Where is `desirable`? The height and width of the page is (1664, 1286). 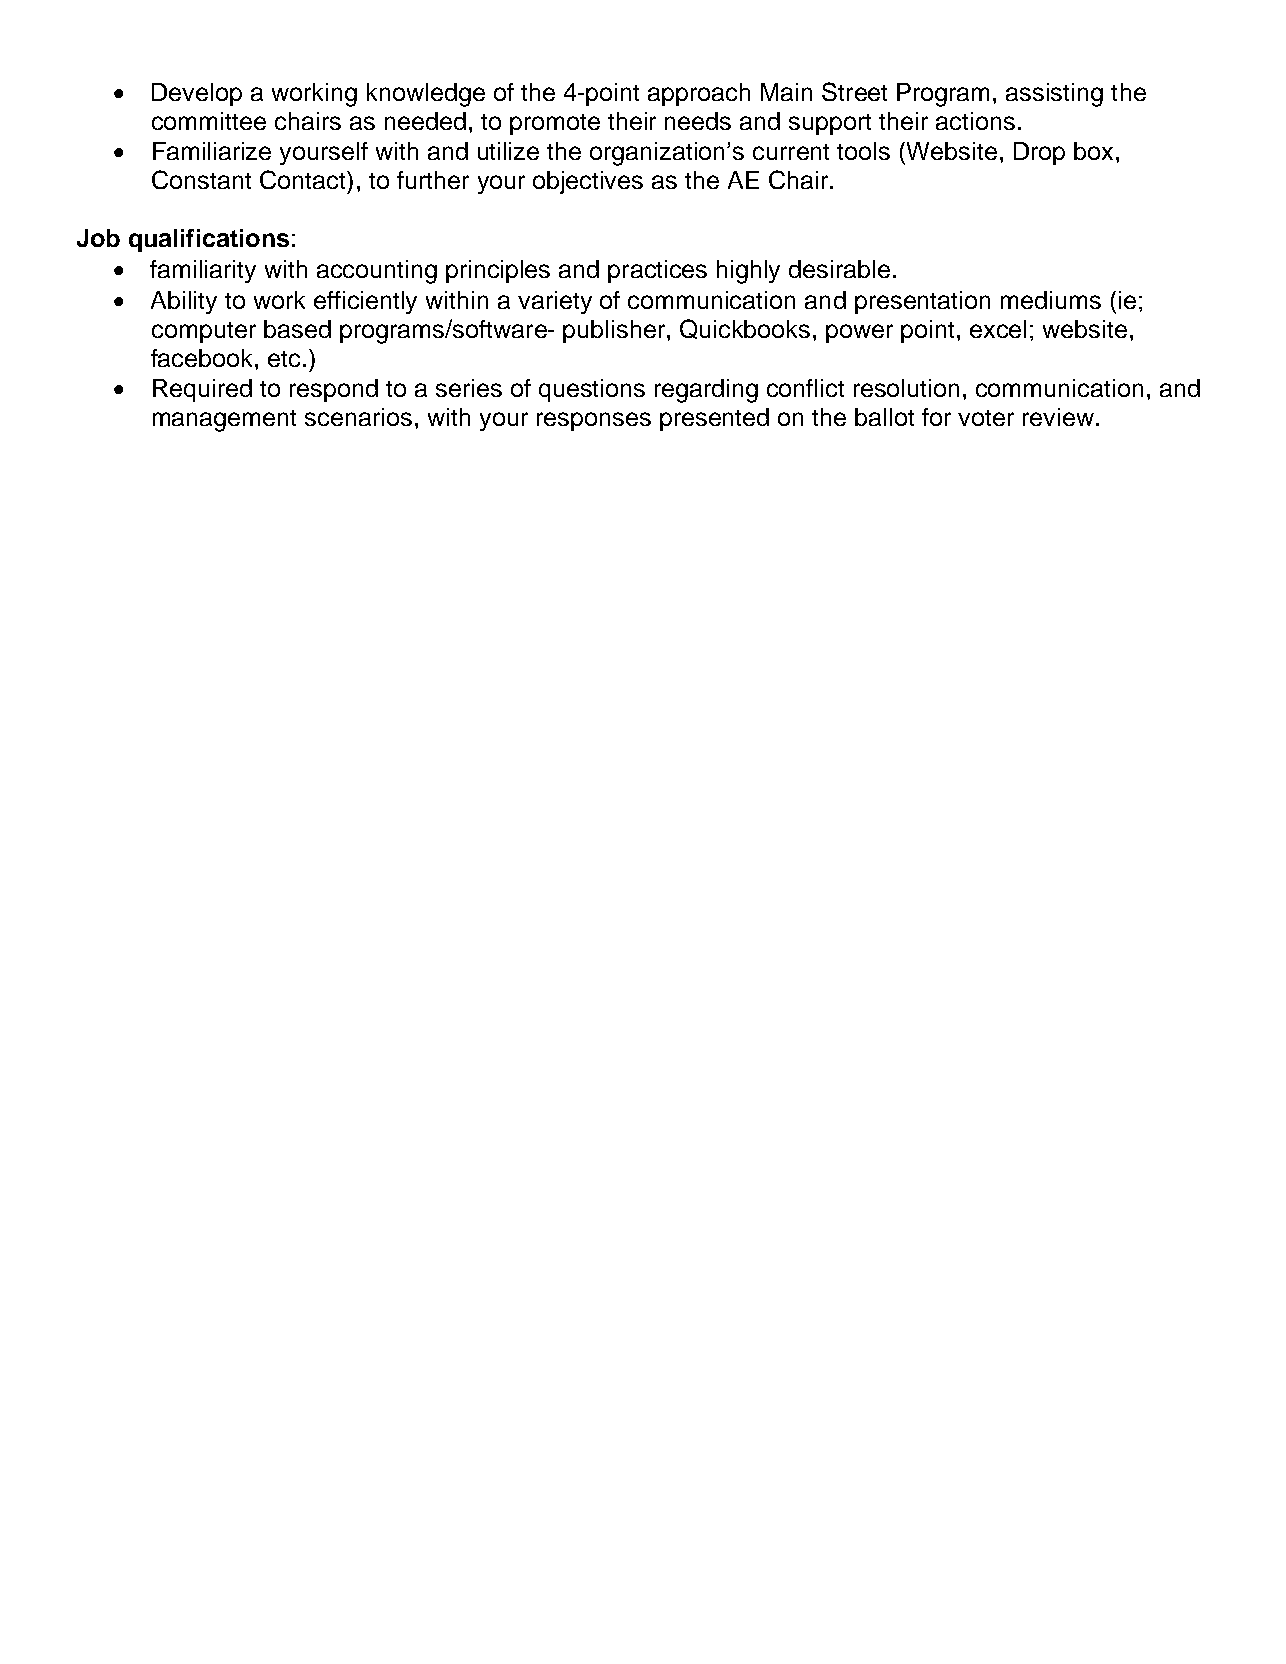 desirable is located at coordinates (839, 269).
